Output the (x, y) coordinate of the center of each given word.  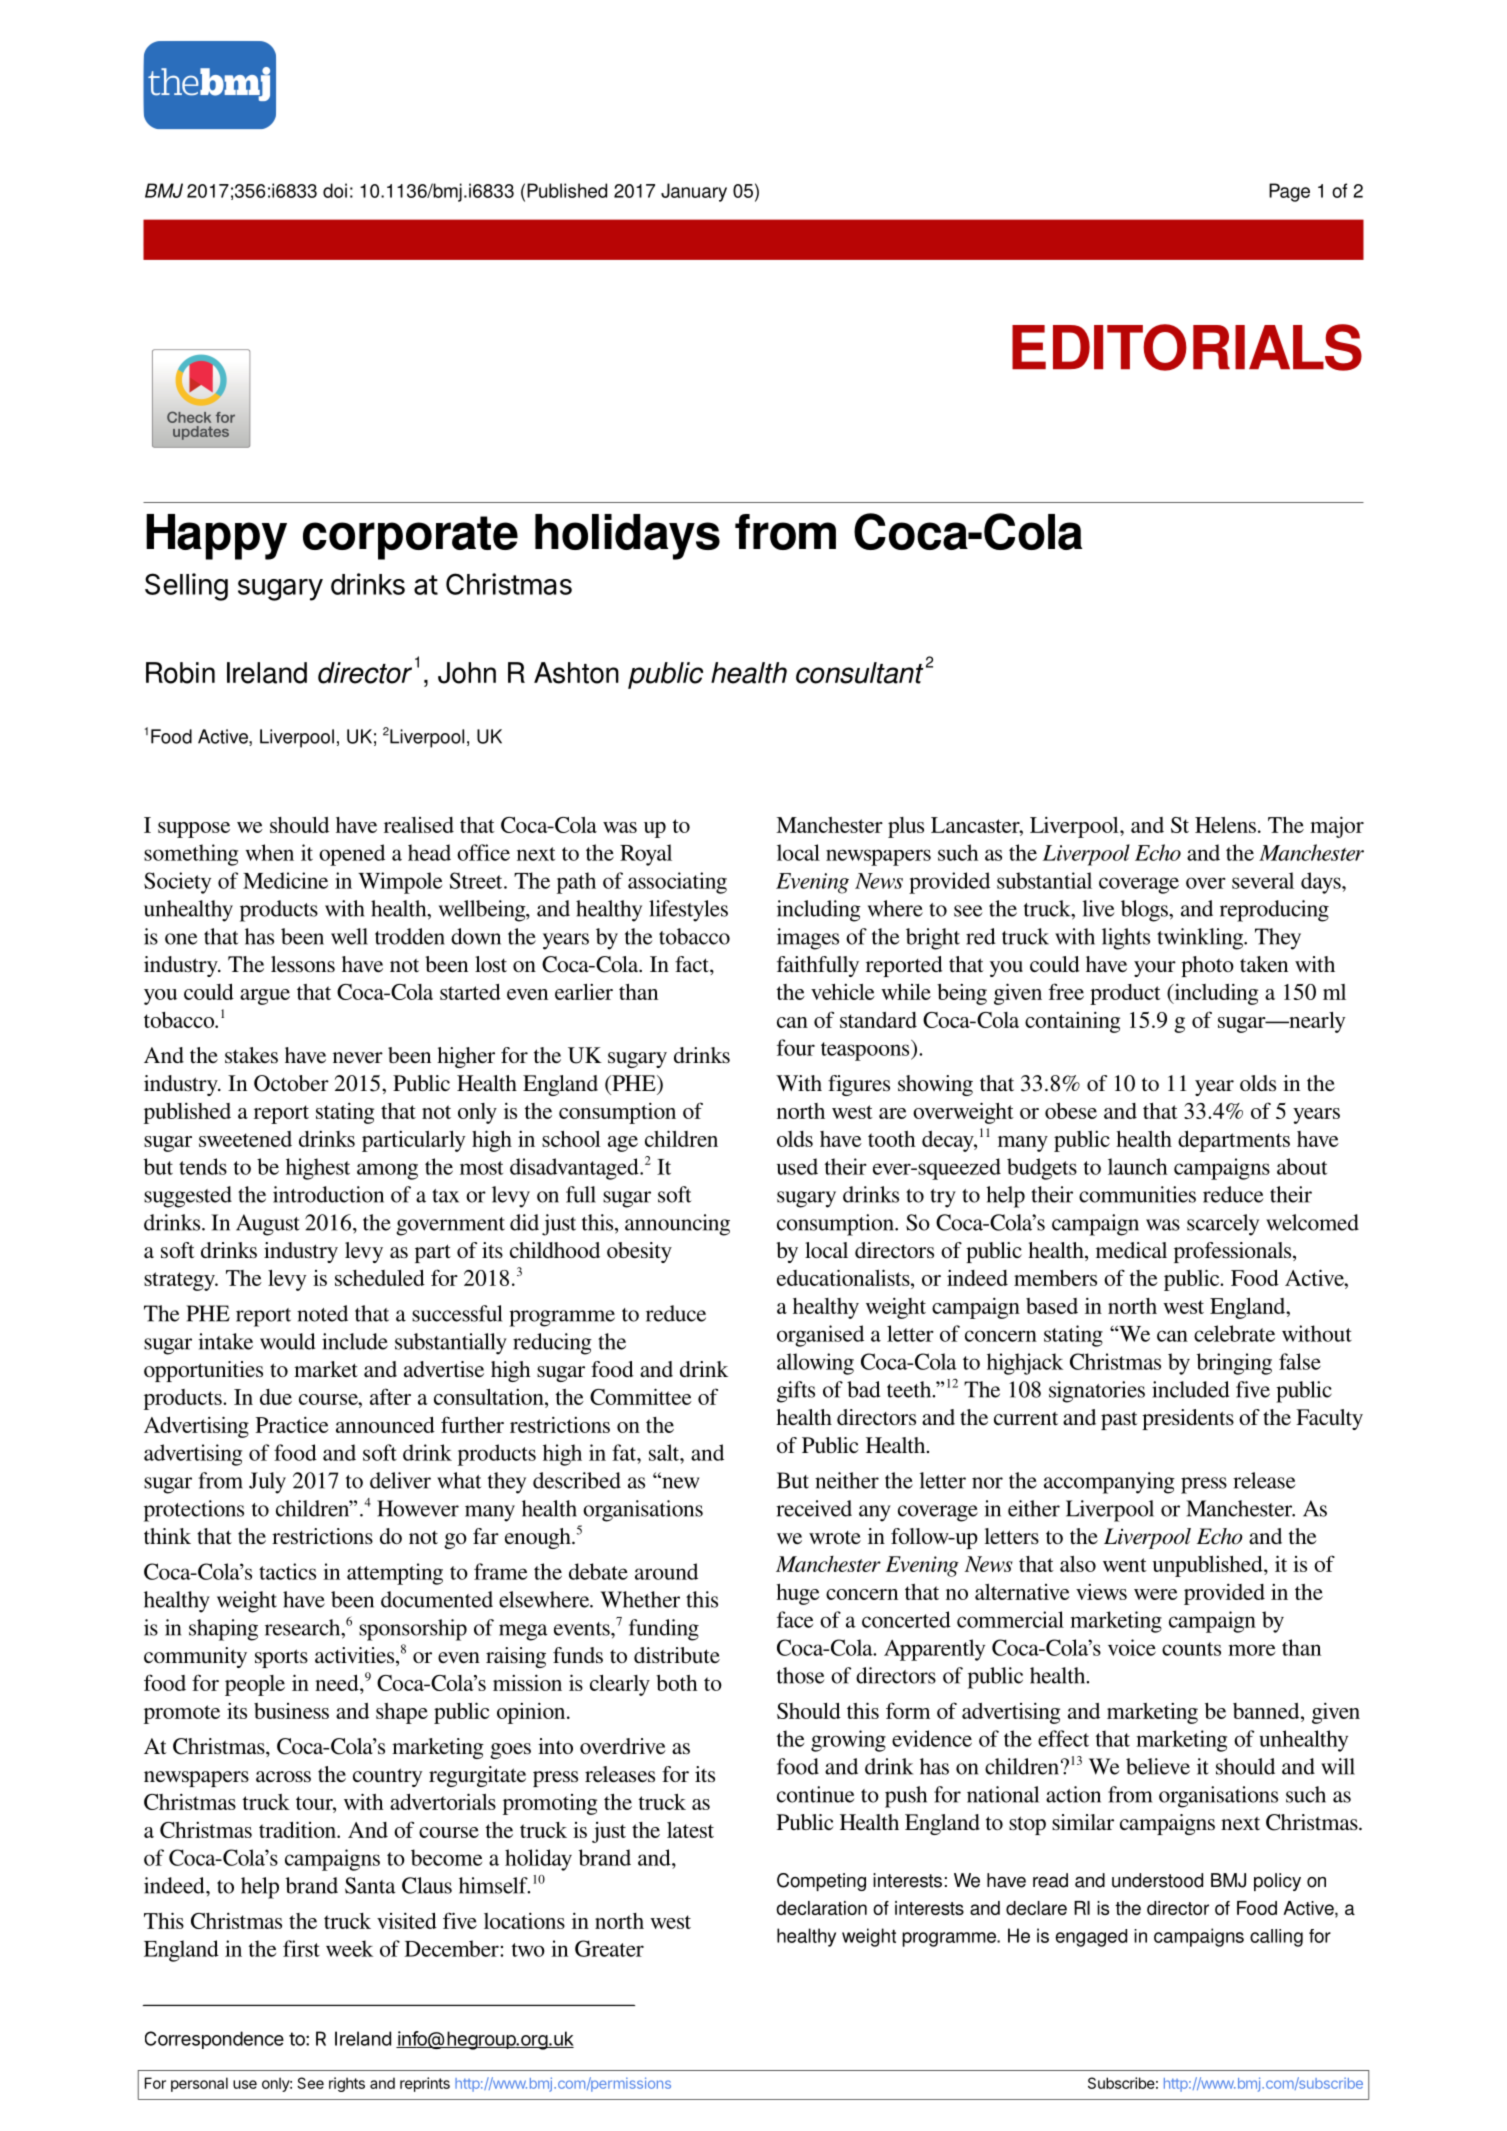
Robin (180, 673)
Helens (1225, 825)
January (694, 192)
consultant (860, 673)
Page (1289, 192)
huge (798, 1594)
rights (347, 2084)
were (1156, 1594)
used (797, 1166)
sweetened (245, 1139)
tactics (287, 1571)
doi (335, 190)
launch (1138, 1166)
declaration (821, 1908)
